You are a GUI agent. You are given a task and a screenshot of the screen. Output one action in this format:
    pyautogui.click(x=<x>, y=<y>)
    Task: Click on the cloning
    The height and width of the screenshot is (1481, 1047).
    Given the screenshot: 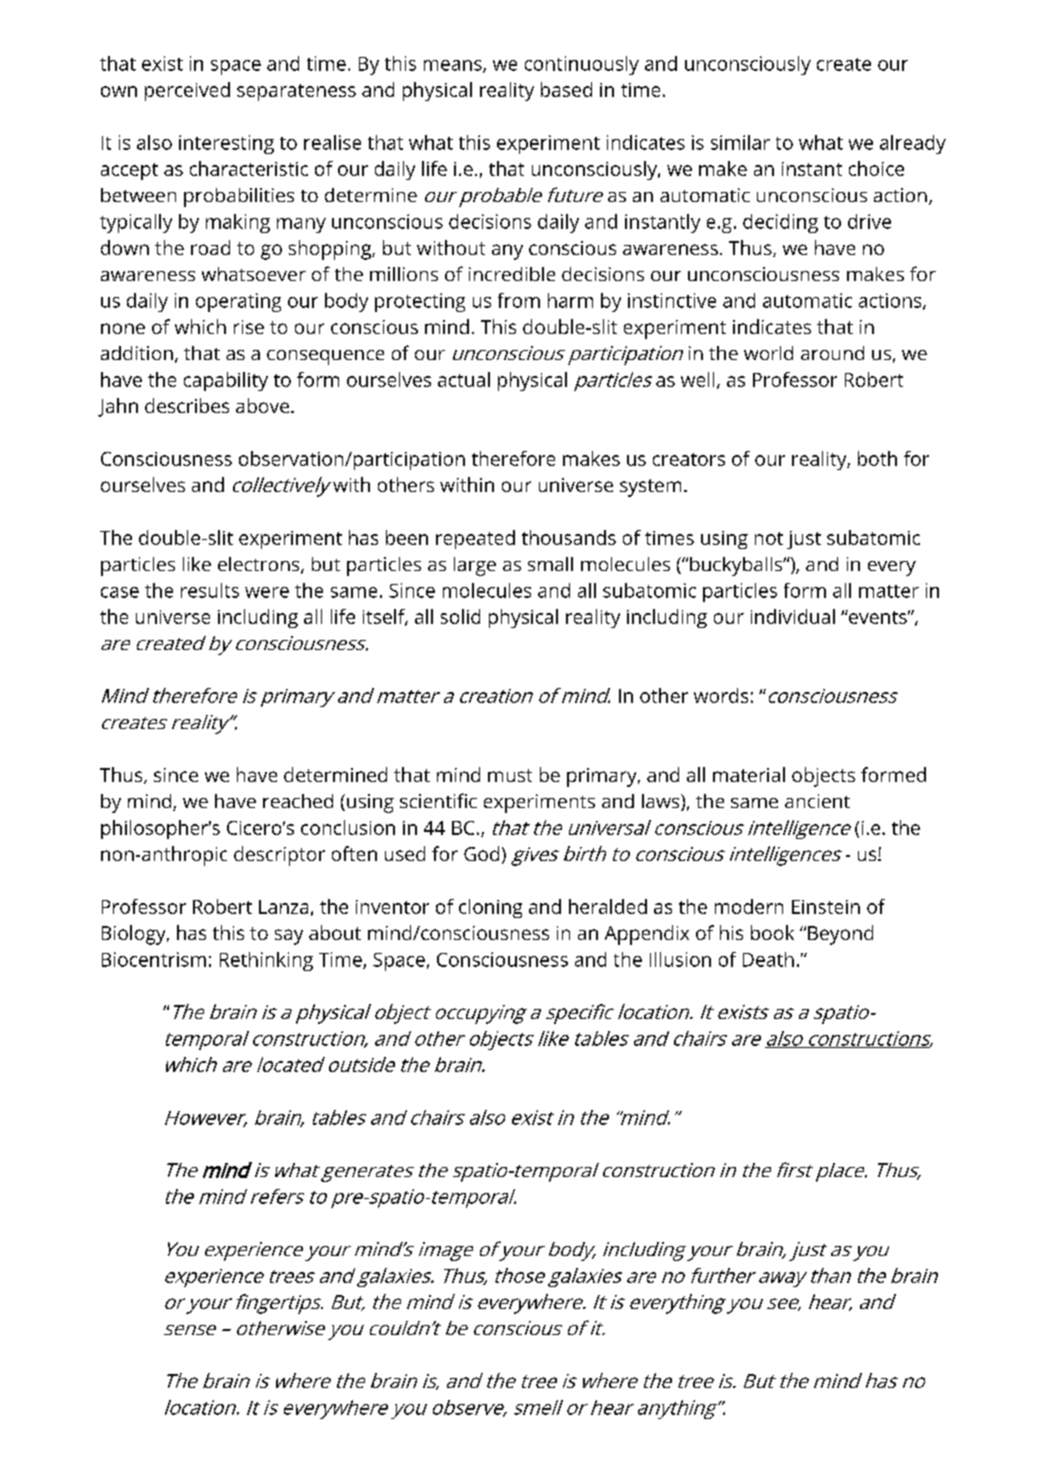 What is the action you would take?
    pyautogui.click(x=490, y=908)
